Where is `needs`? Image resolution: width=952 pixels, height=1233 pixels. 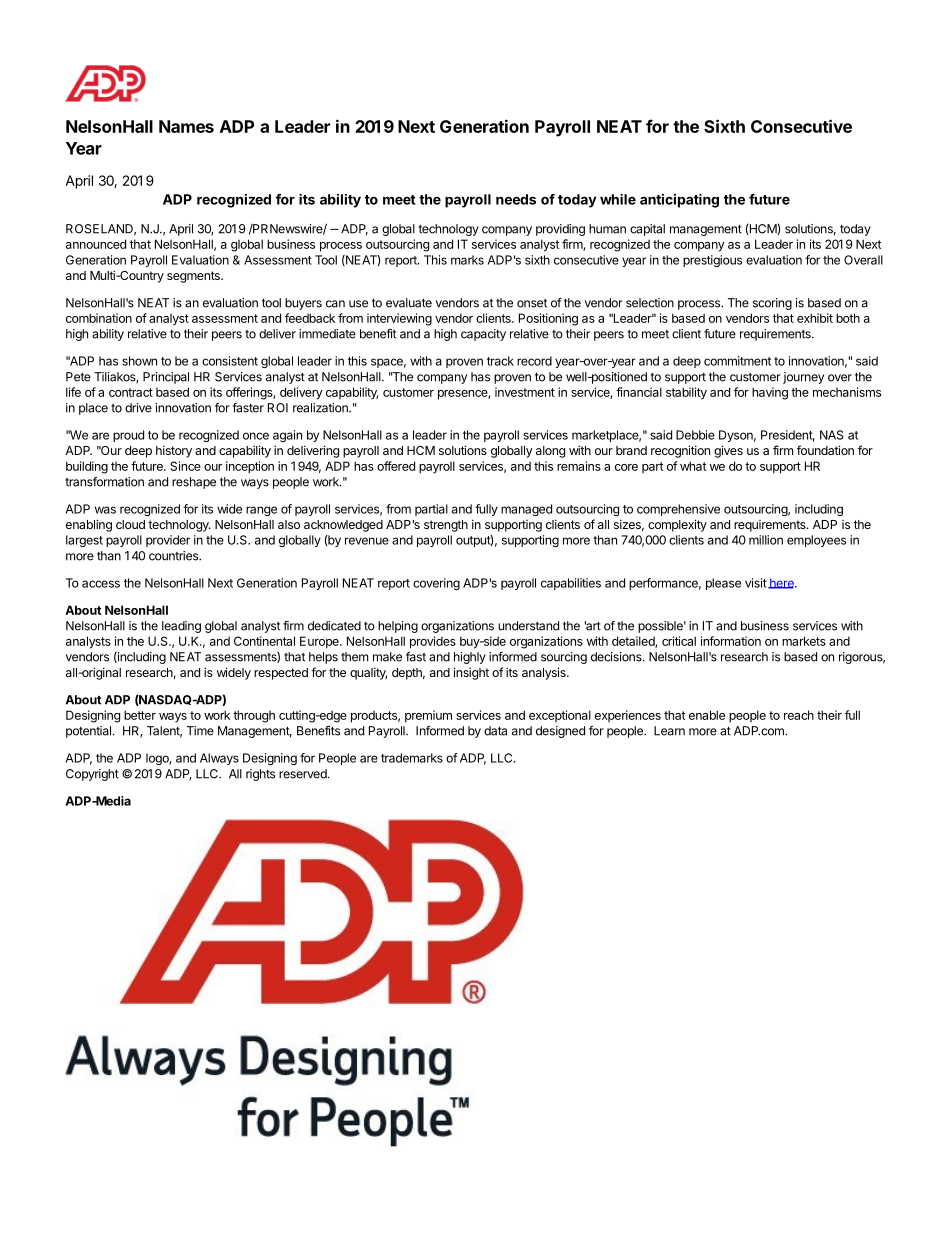
needs is located at coordinates (516, 199).
